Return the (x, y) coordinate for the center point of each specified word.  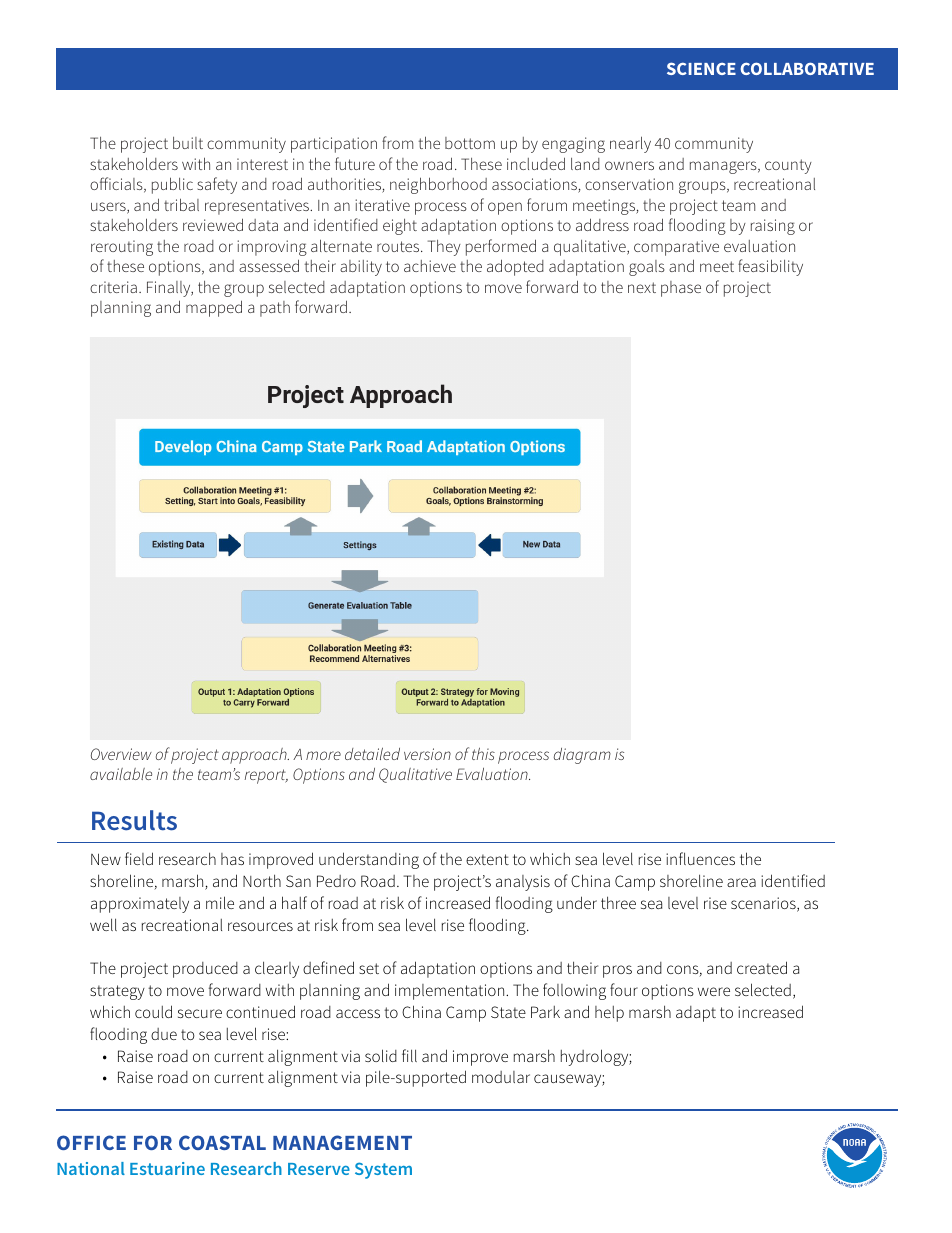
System (383, 1170)
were (714, 991)
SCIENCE (701, 68)
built (188, 143)
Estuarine (167, 1168)
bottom (470, 143)
